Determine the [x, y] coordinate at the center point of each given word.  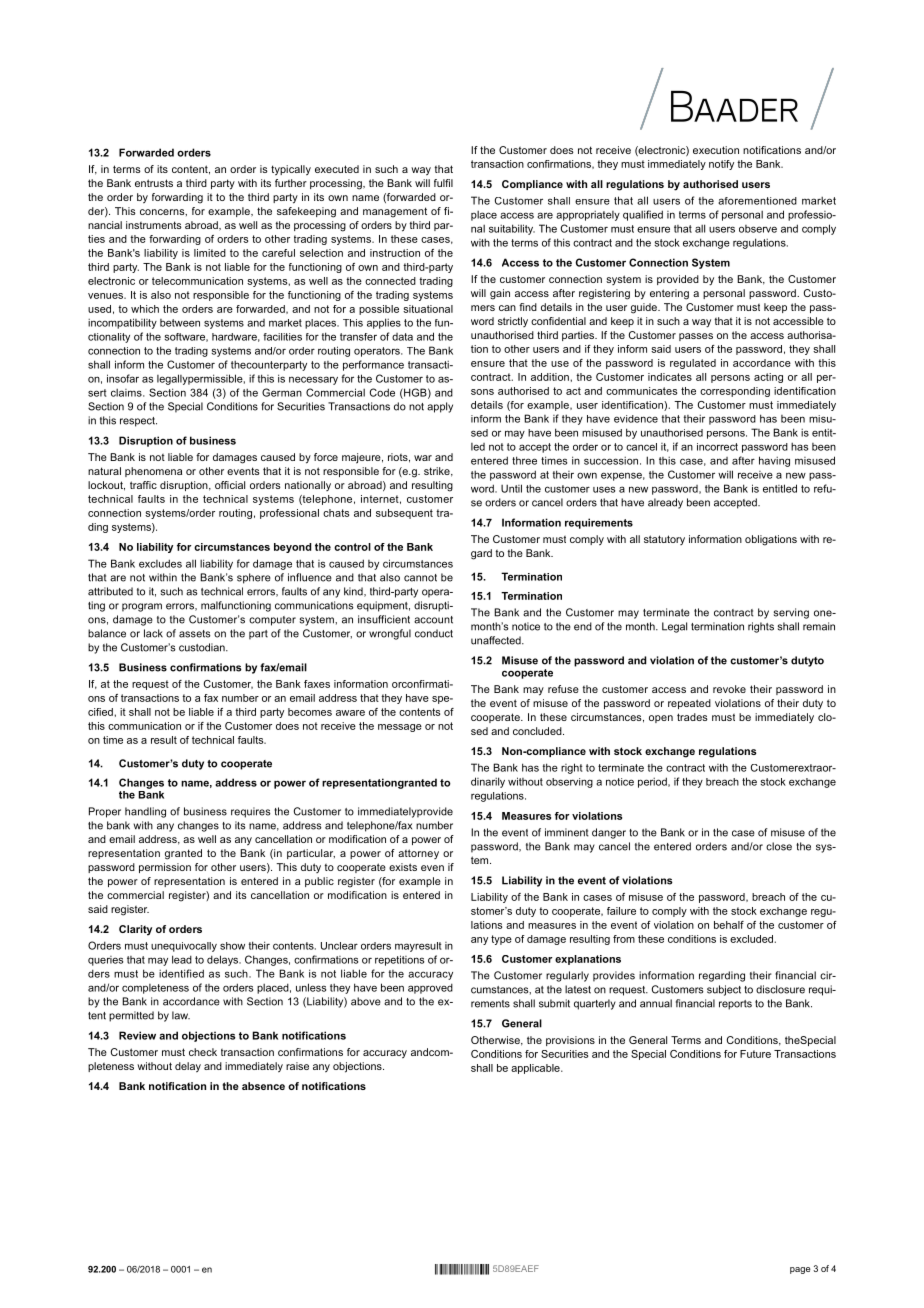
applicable [536, 1069]
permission [165, 868]
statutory [664, 540]
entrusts [154, 183]
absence [263, 1086]
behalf [729, 925]
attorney [418, 854]
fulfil [443, 183]
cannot [420, 578]
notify [721, 165]
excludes [160, 563]
